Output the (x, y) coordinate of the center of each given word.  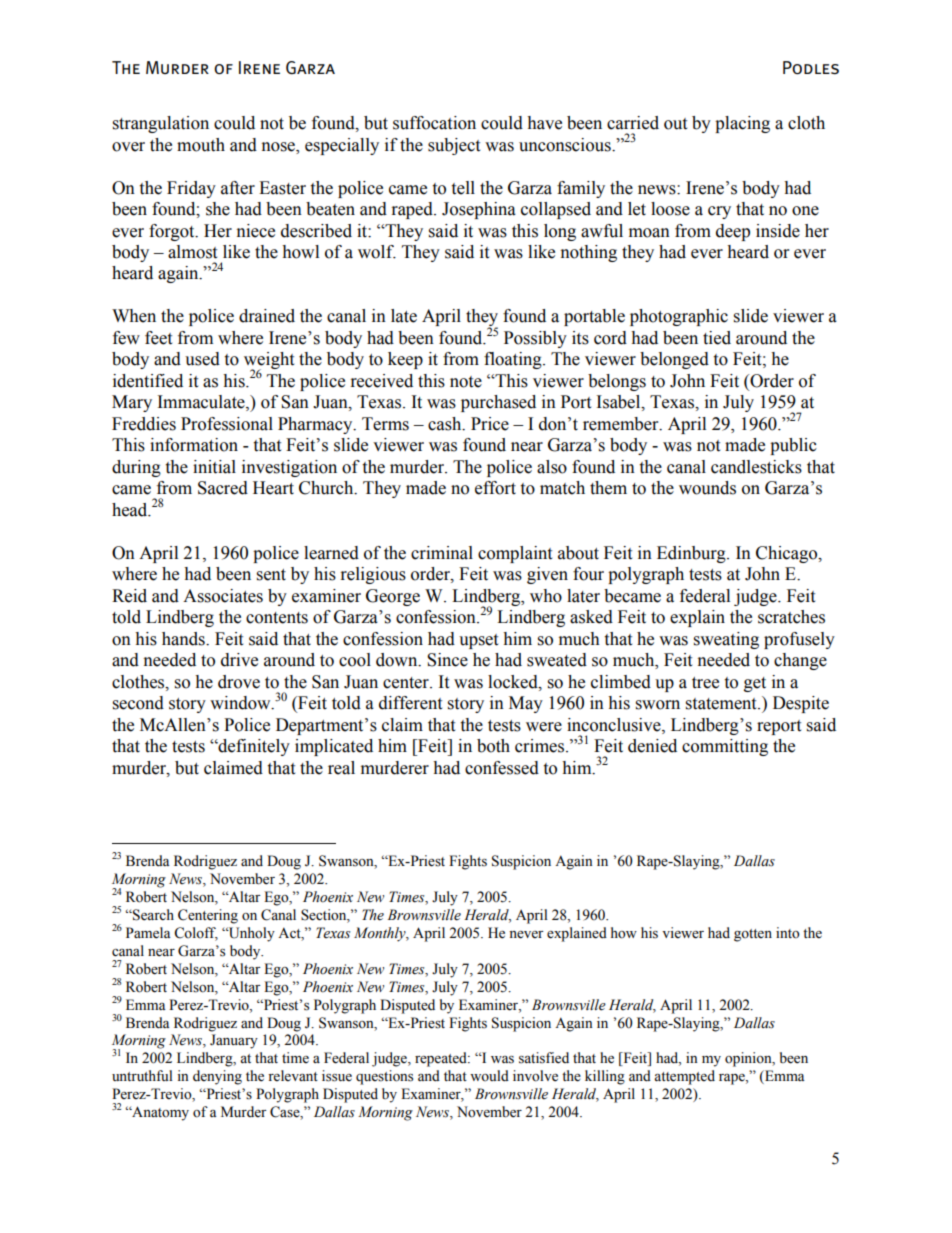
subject (454, 146)
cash (446, 424)
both (493, 746)
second (138, 703)
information (194, 445)
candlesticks (756, 467)
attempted (684, 1077)
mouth (201, 145)
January (234, 1041)
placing (742, 124)
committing (725, 747)
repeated (442, 1059)
